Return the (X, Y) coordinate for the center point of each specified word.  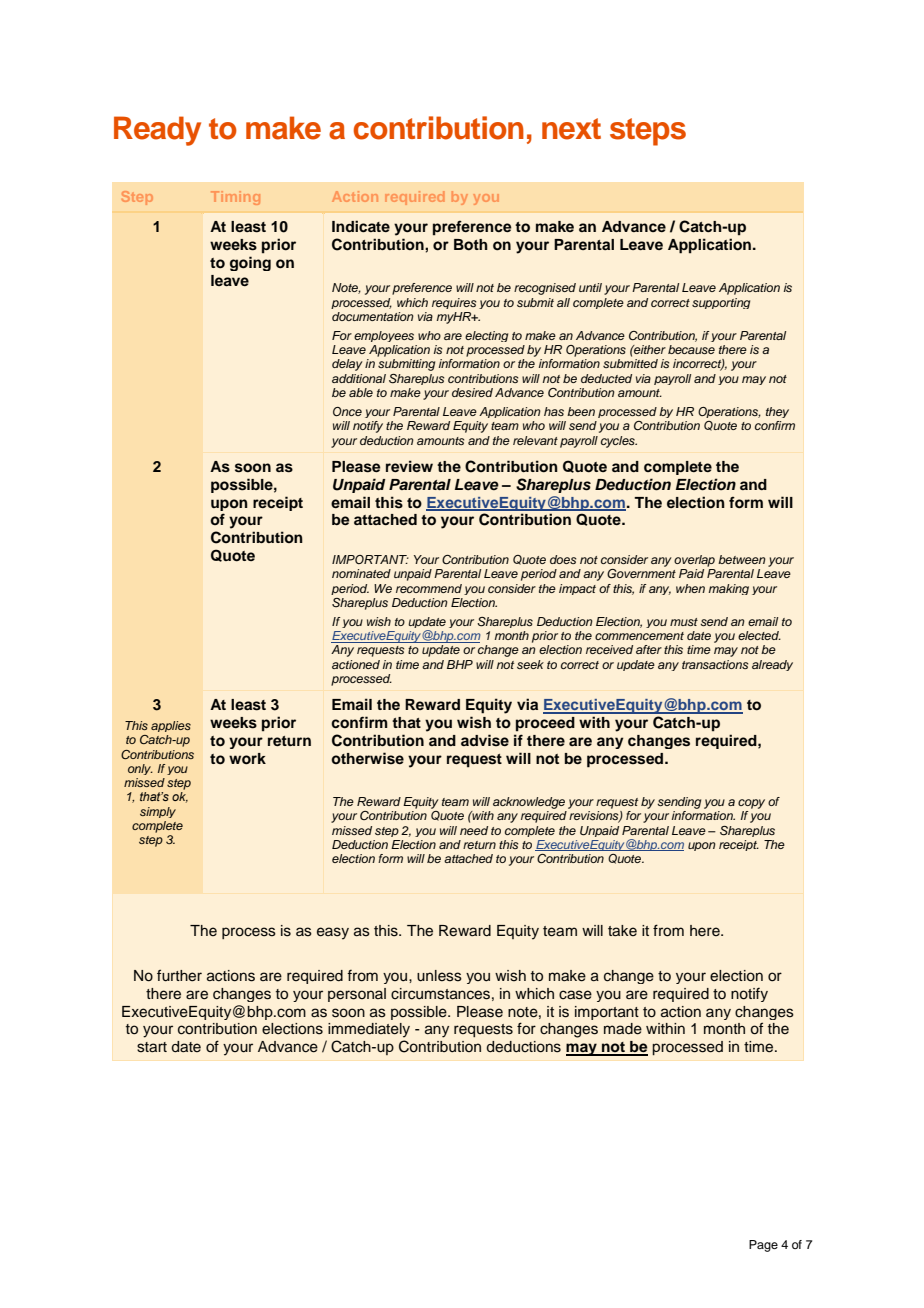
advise (485, 740)
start (152, 1047)
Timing (235, 198)
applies (171, 726)
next (571, 129)
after (649, 649)
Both (471, 245)
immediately (369, 1030)
